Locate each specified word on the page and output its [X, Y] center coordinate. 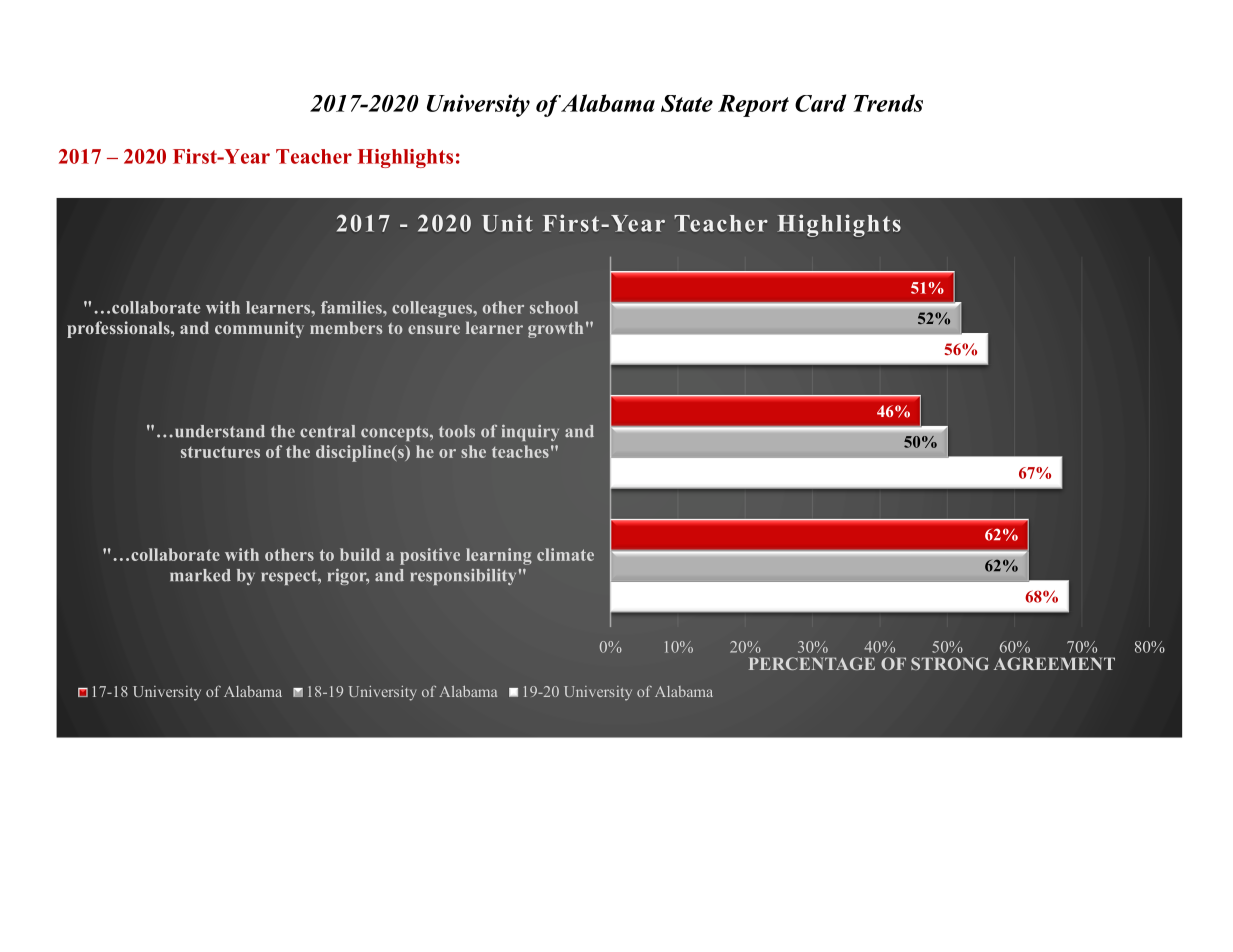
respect [290, 577]
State [687, 103]
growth [555, 330]
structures [220, 452]
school [554, 307]
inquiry [530, 433]
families [352, 307]
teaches [520, 451]
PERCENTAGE [812, 663]
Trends [888, 103]
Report [753, 106]
